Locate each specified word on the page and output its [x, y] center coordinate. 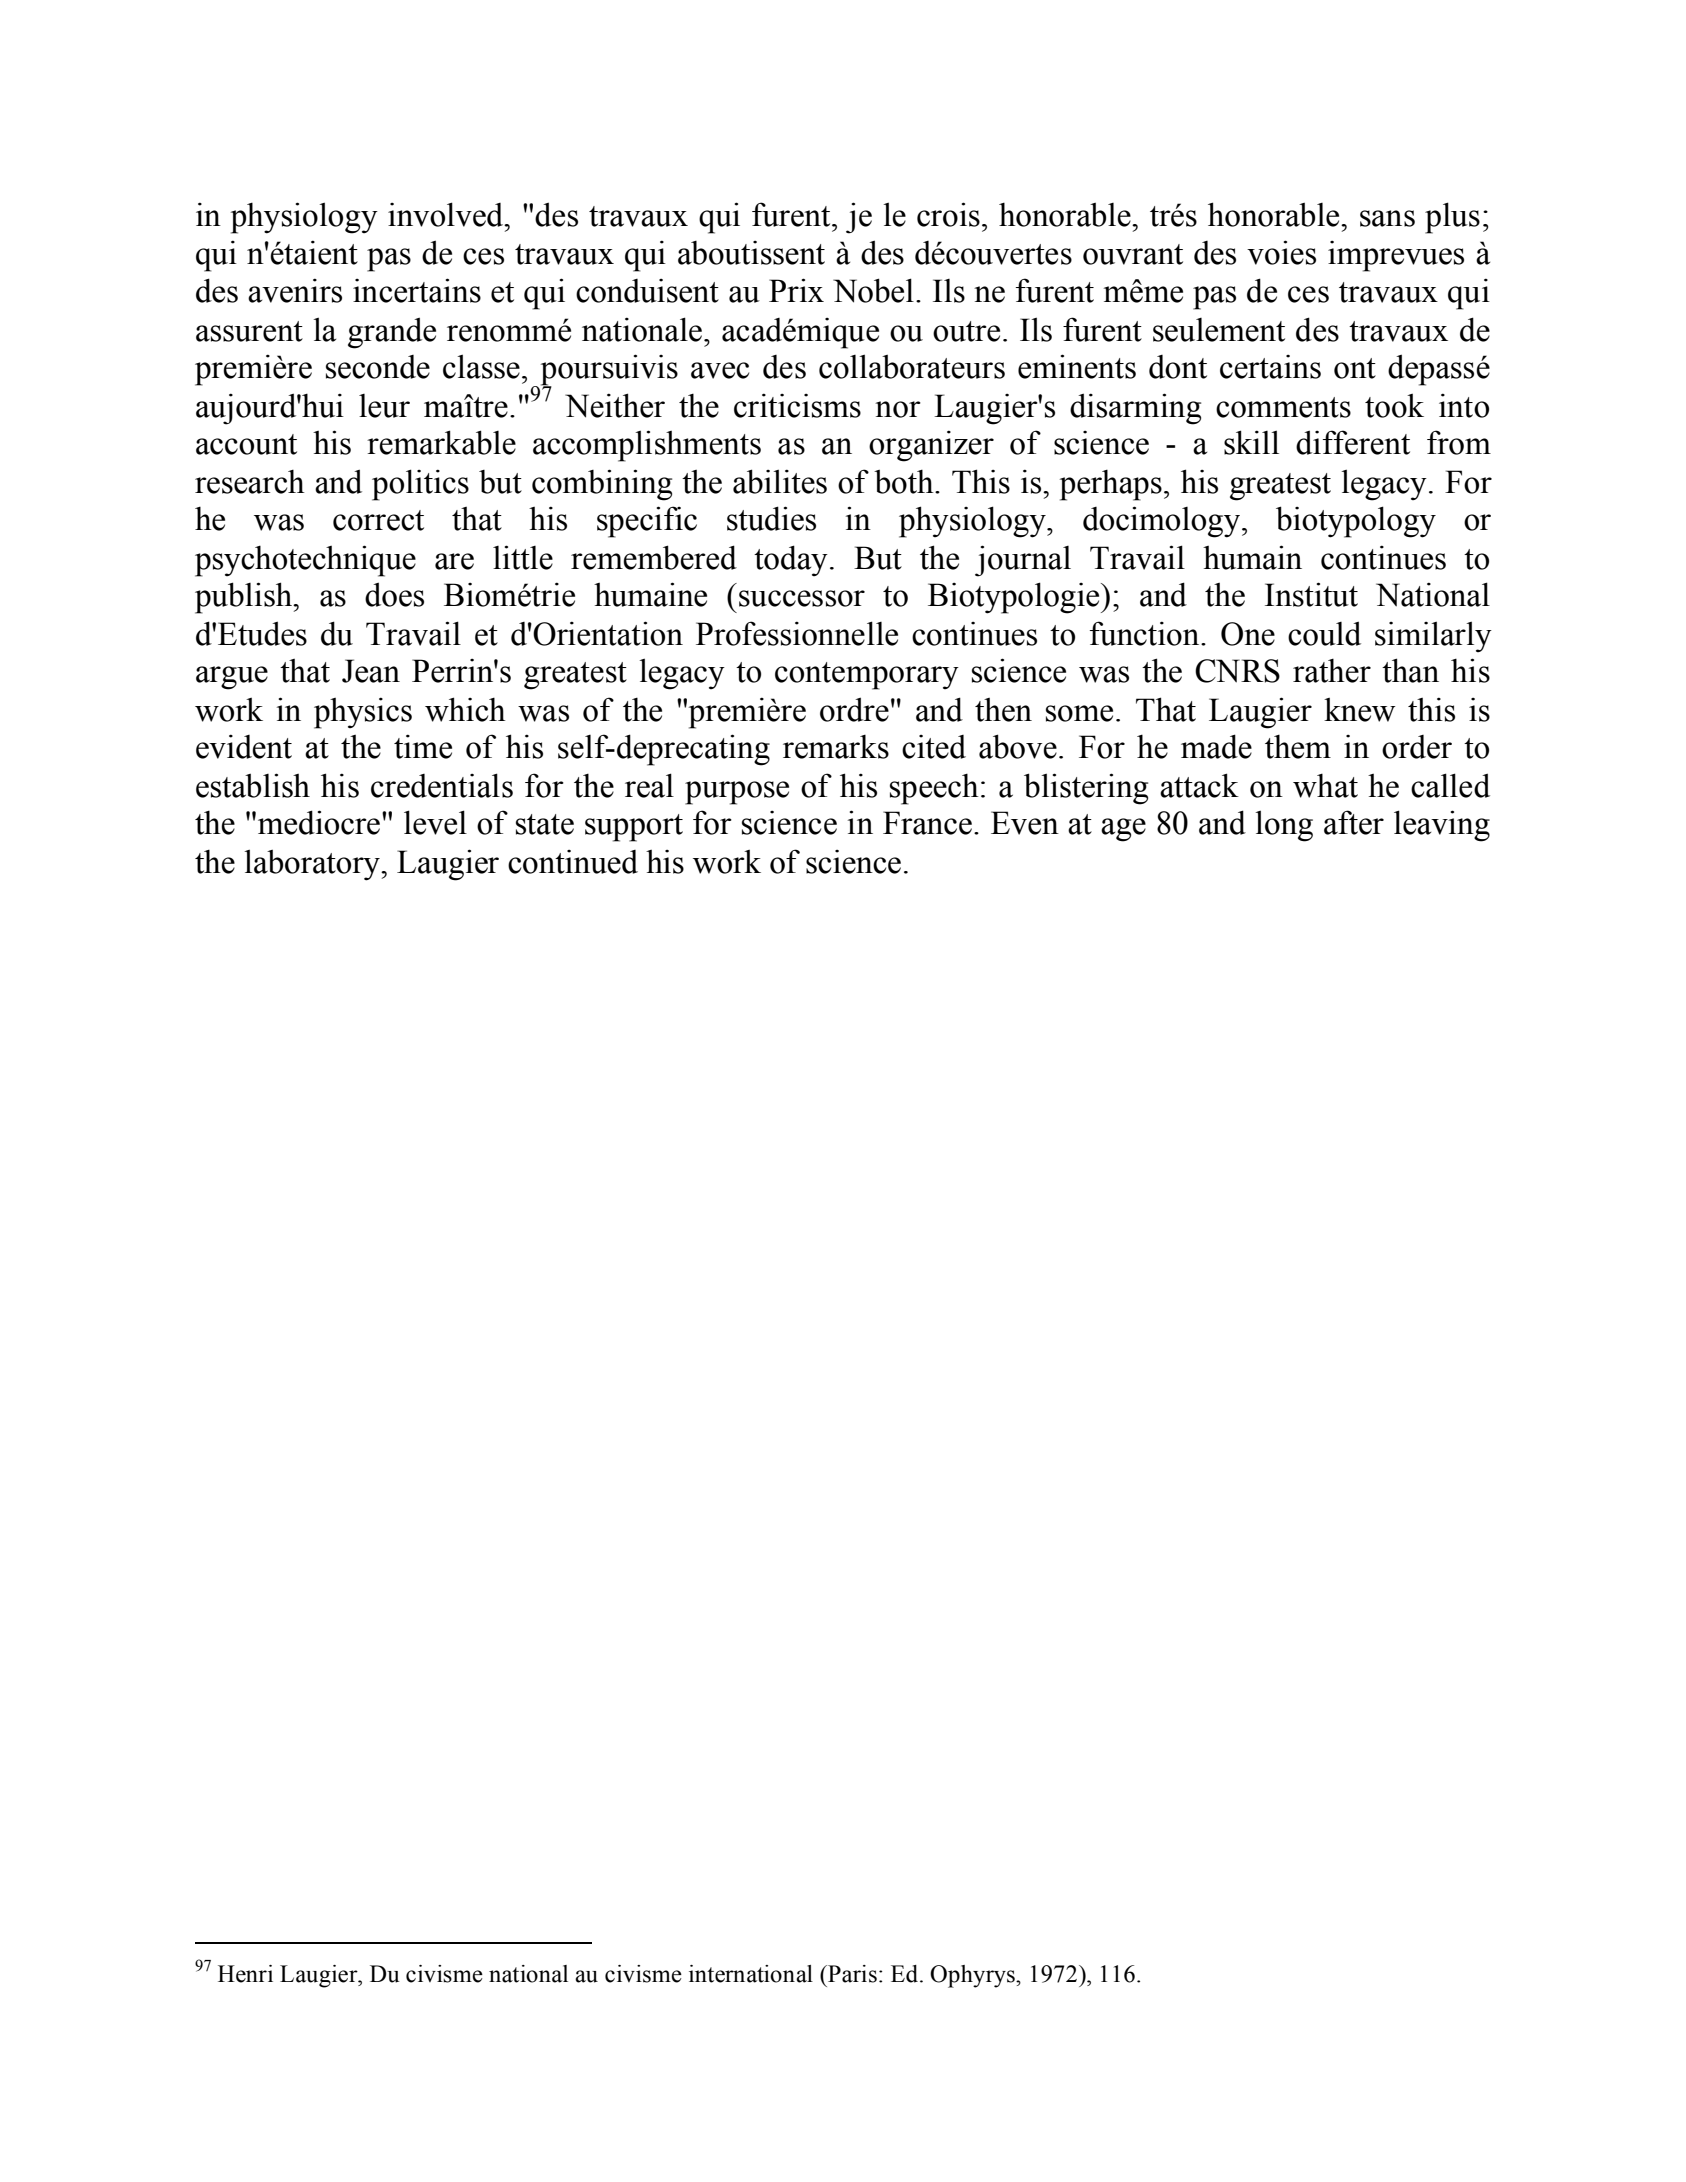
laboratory [313, 865]
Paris [851, 1974]
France [927, 823]
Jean [371, 671]
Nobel [873, 290]
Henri [245, 1974]
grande [392, 333]
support [634, 828]
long [1284, 826]
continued [573, 862]
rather [1332, 670]
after [1354, 822]
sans [1387, 218]
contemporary [867, 676]
